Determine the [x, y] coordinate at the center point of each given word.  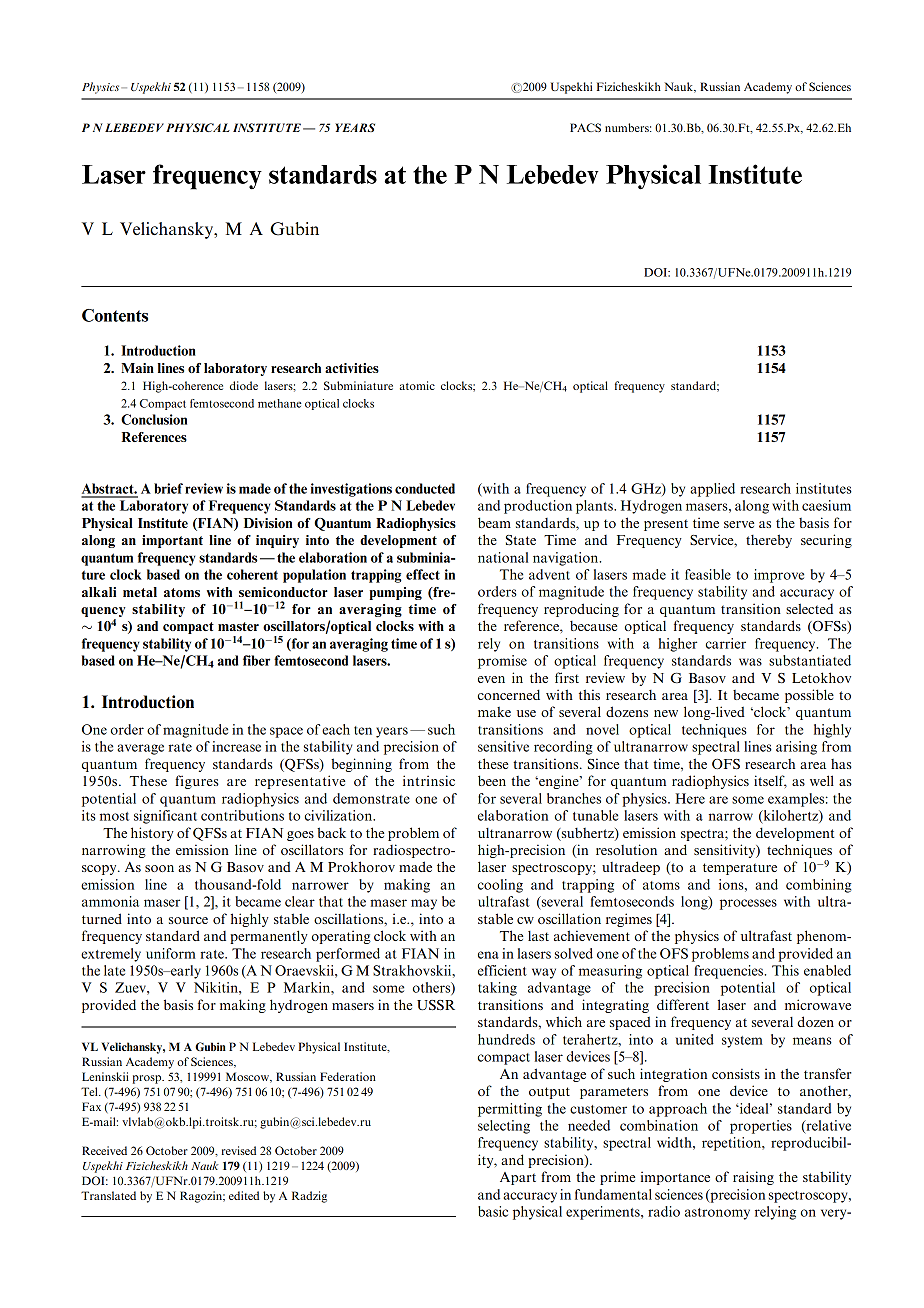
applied [712, 490]
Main [137, 368]
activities [352, 368]
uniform [171, 953]
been [492, 780]
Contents [115, 315]
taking [497, 989]
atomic [417, 385]
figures [197, 782]
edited [244, 1195]
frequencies [730, 972]
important [172, 541]
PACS [585, 127]
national [503, 557]
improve [779, 576]
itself [770, 781]
